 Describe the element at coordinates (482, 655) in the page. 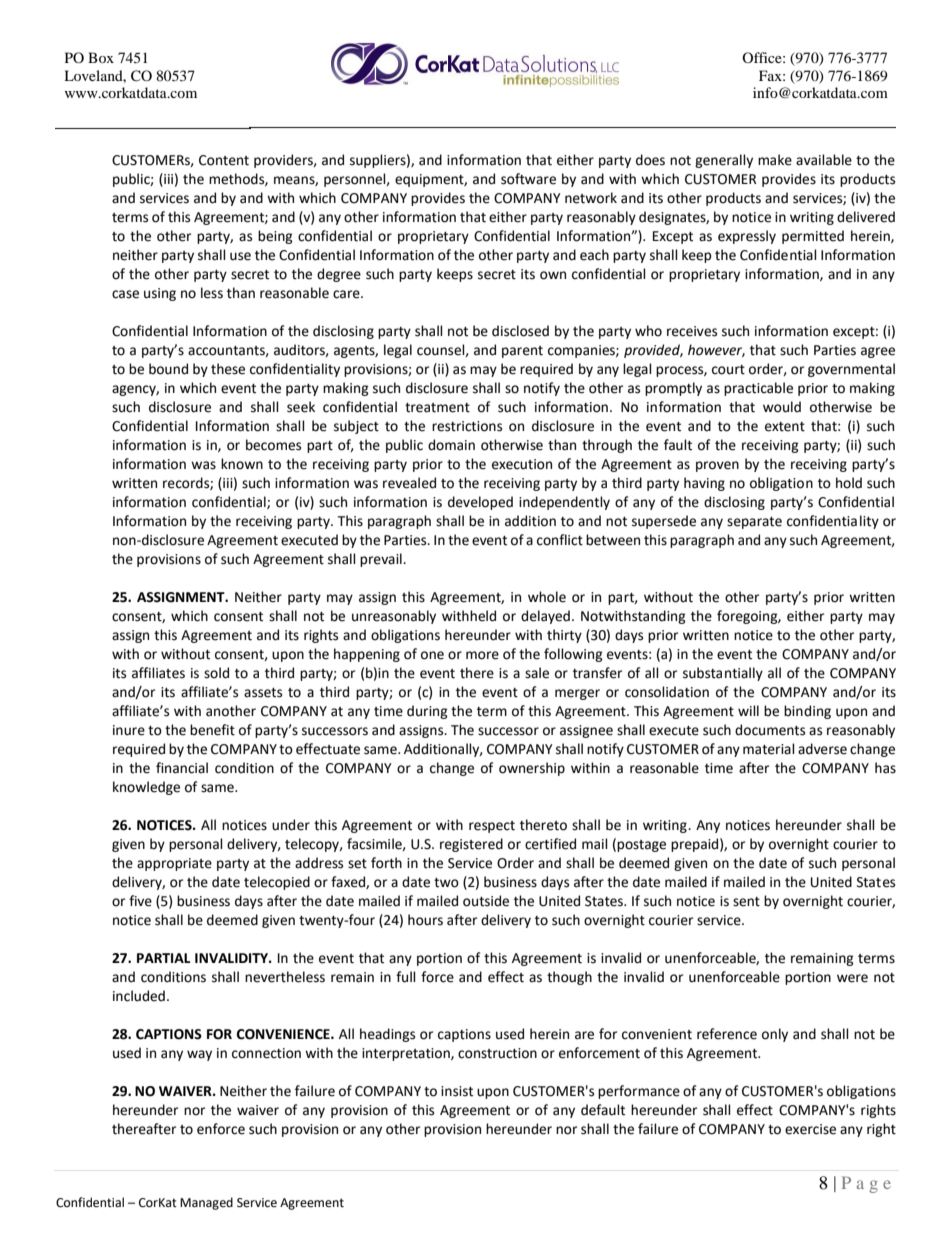

I see `more` at that location.
